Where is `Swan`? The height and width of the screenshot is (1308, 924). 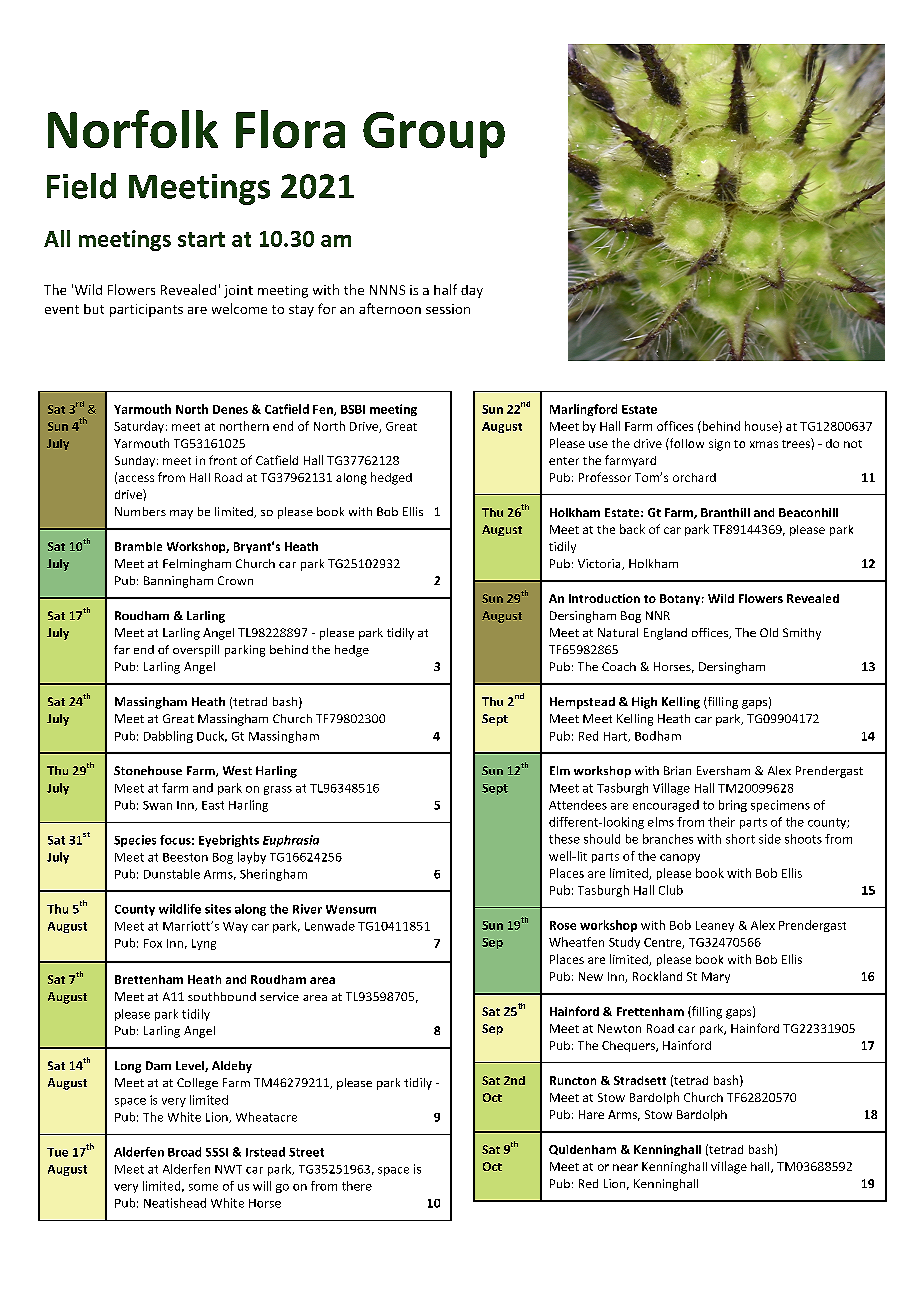
Swan is located at coordinates (157, 805).
